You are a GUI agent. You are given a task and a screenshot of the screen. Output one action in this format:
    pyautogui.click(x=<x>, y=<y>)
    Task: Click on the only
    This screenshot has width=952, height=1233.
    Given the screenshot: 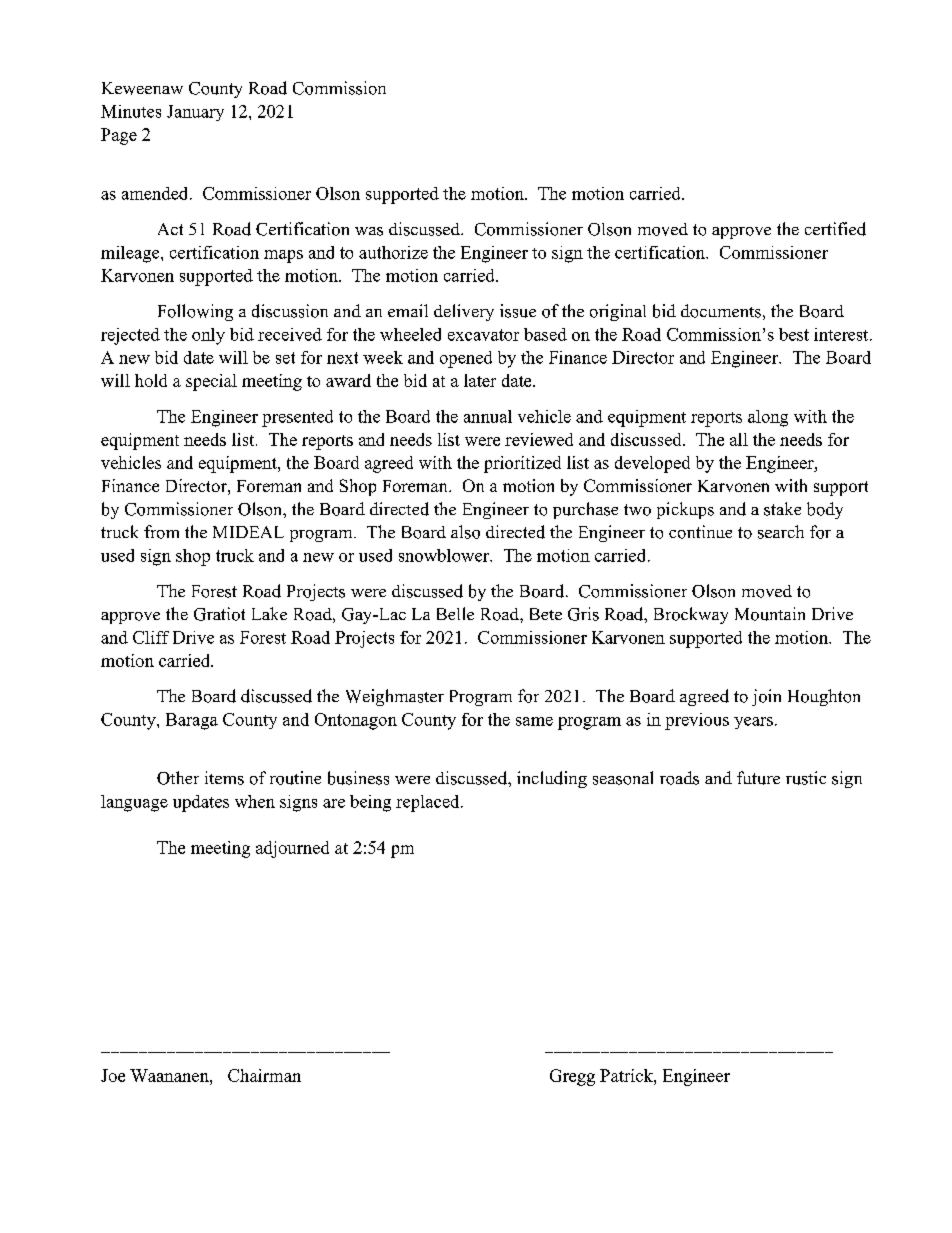 What is the action you would take?
    pyautogui.click(x=208, y=336)
